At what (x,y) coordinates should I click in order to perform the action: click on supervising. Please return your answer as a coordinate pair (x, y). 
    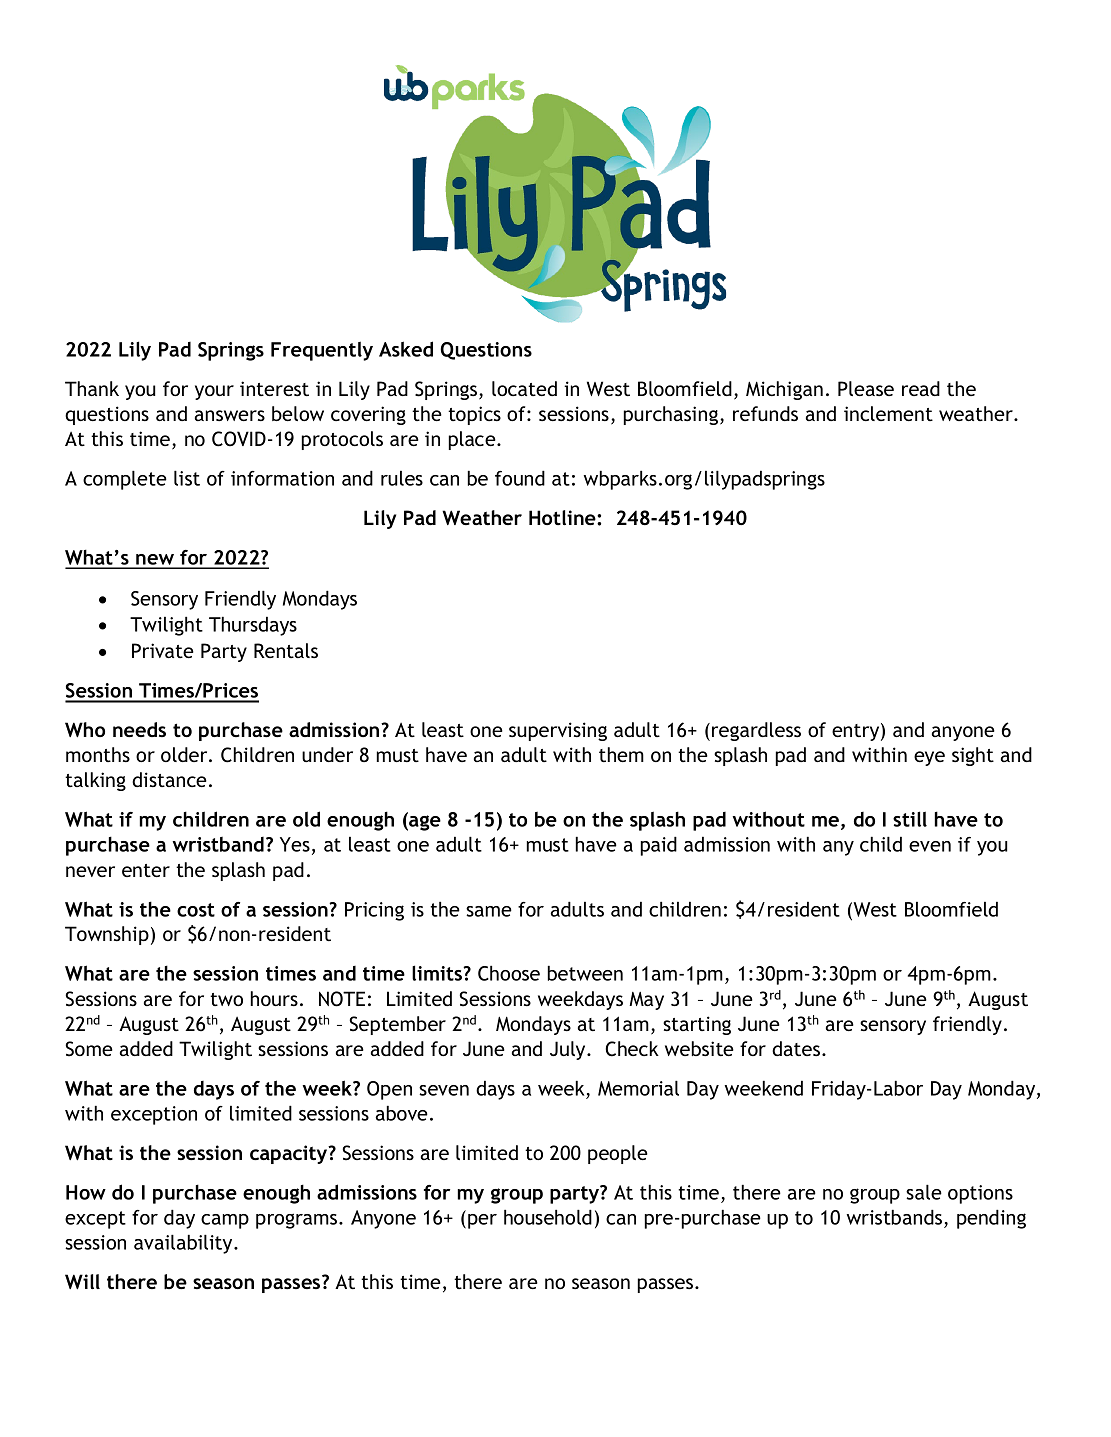
    Looking at the image, I should click on (558, 731).
